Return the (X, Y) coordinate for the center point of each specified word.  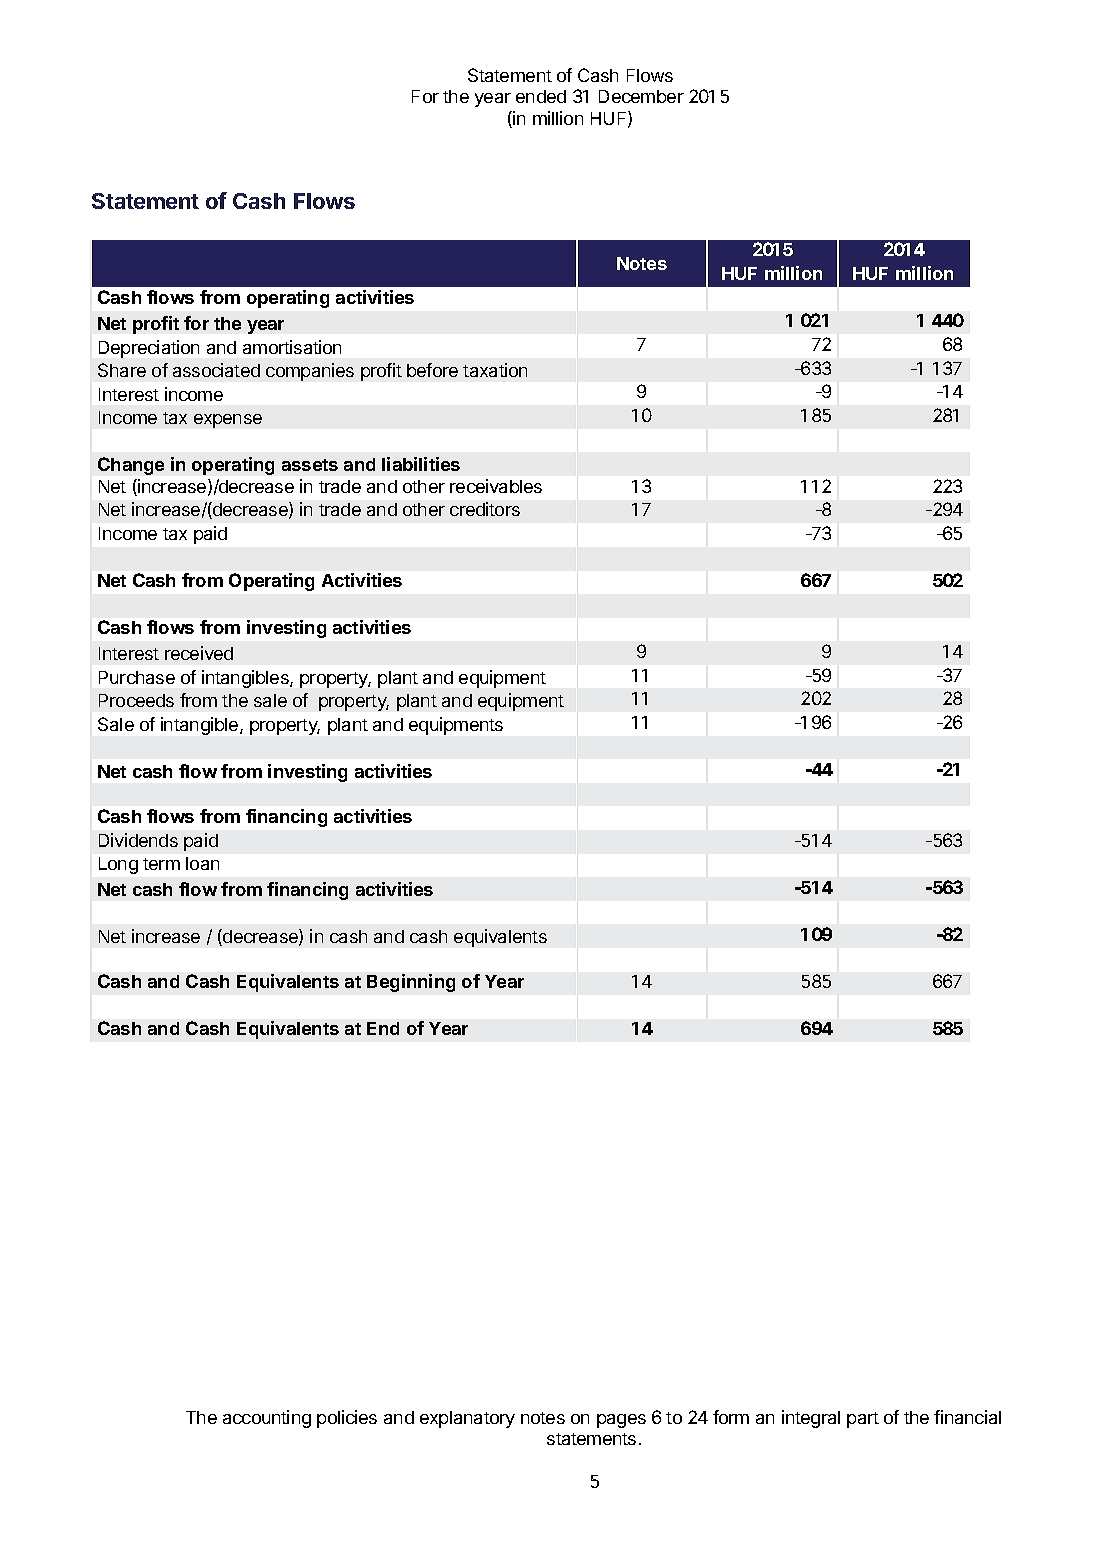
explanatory (467, 1419)
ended (541, 96)
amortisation (292, 347)
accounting (267, 1419)
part (863, 1420)
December (641, 96)
